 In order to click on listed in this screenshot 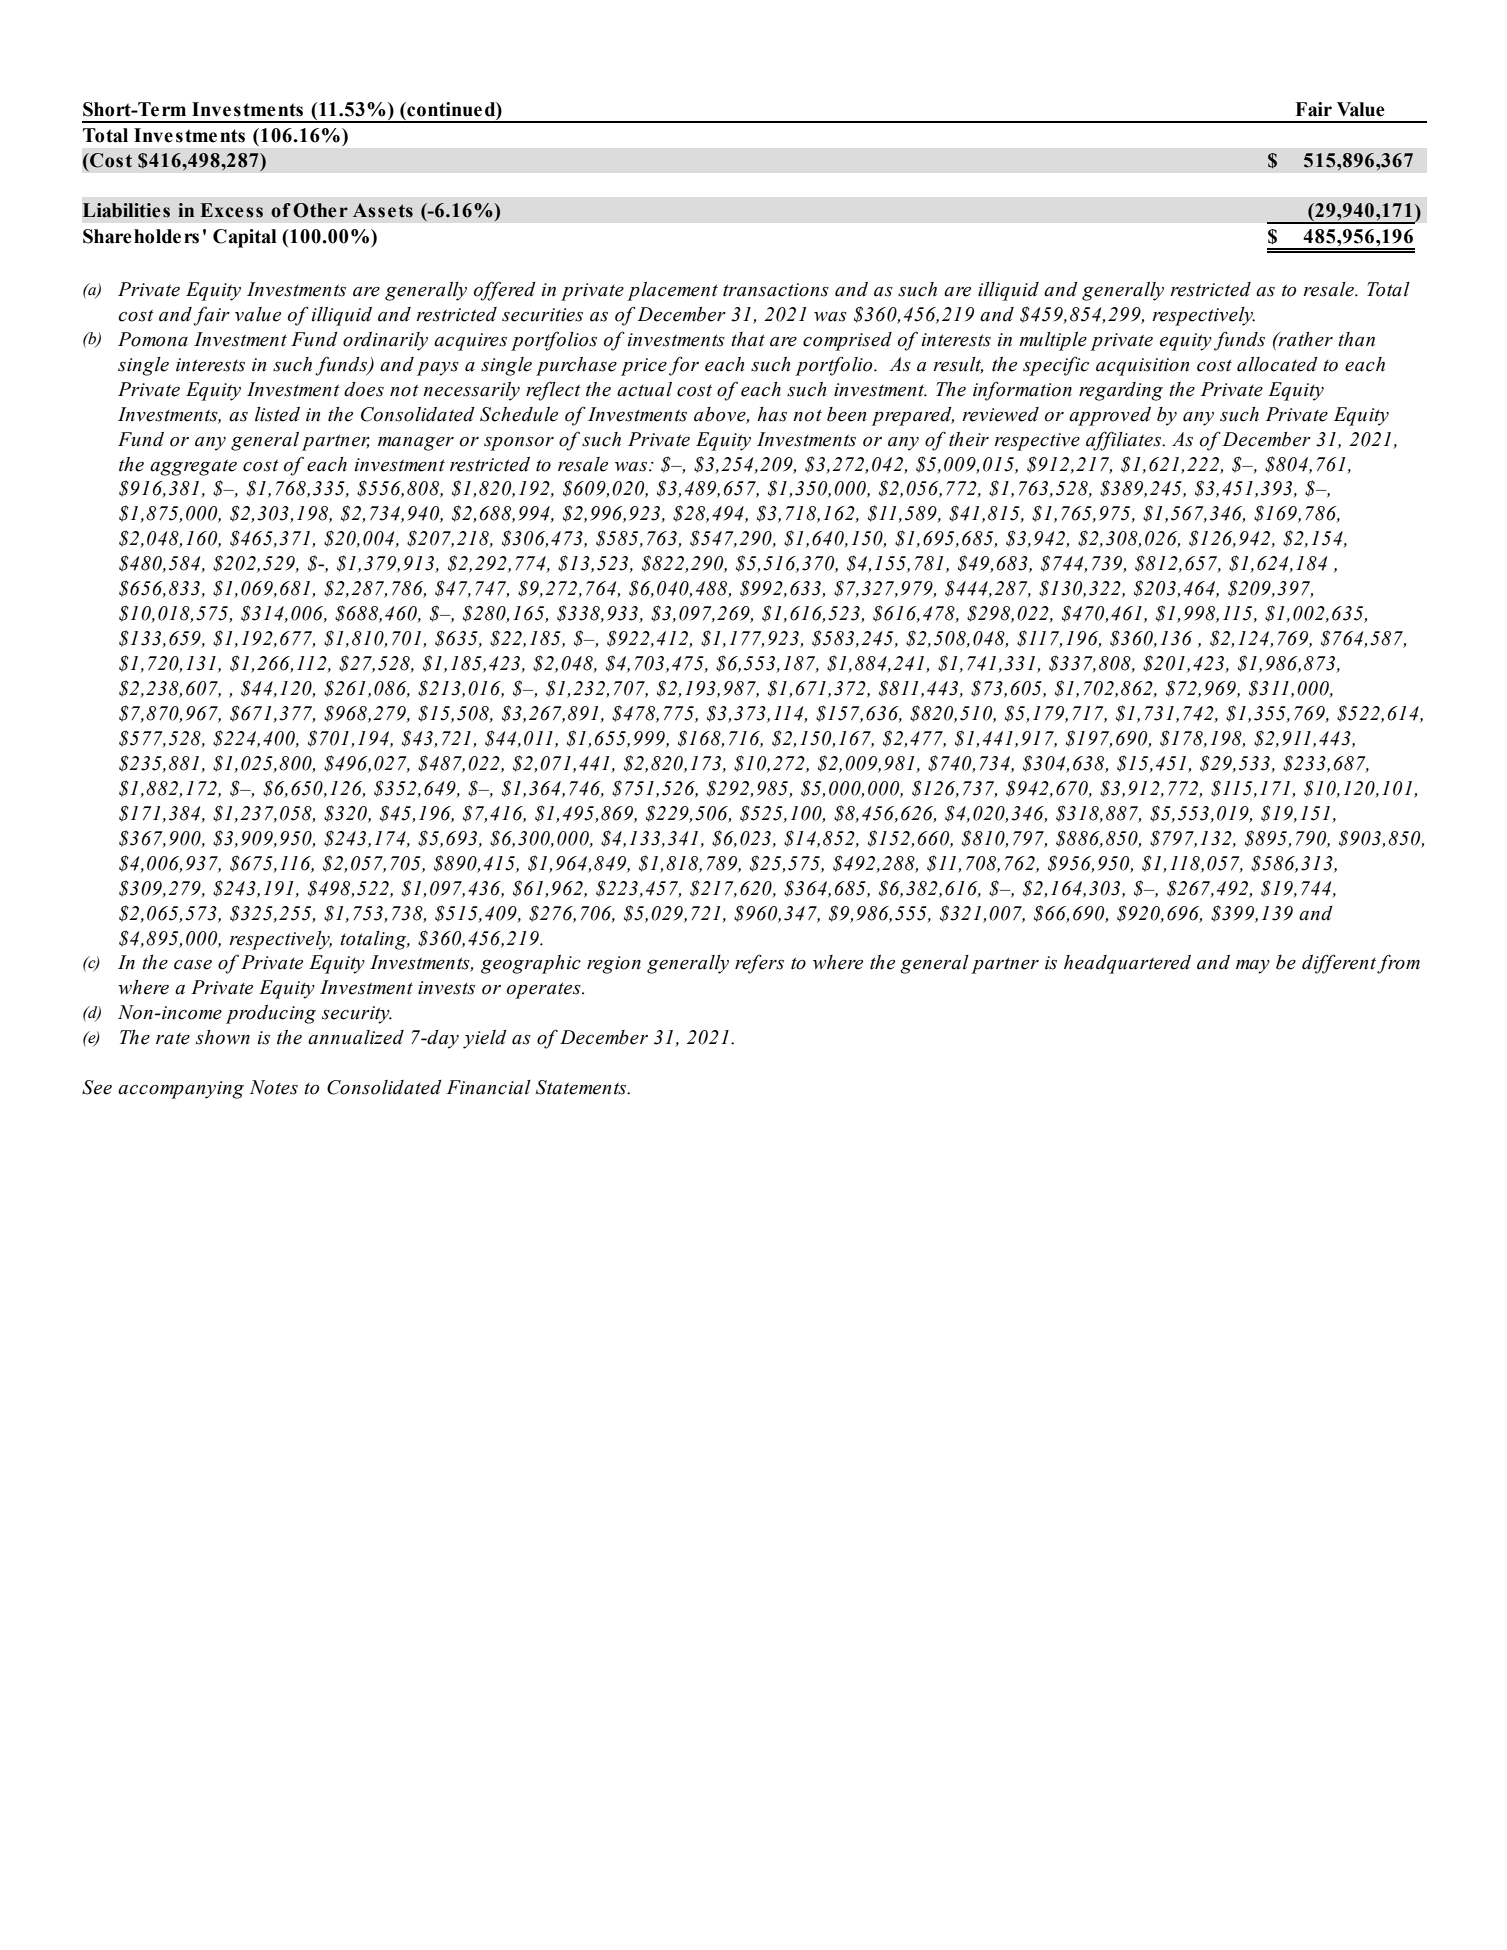, I will do `click(277, 414)`.
